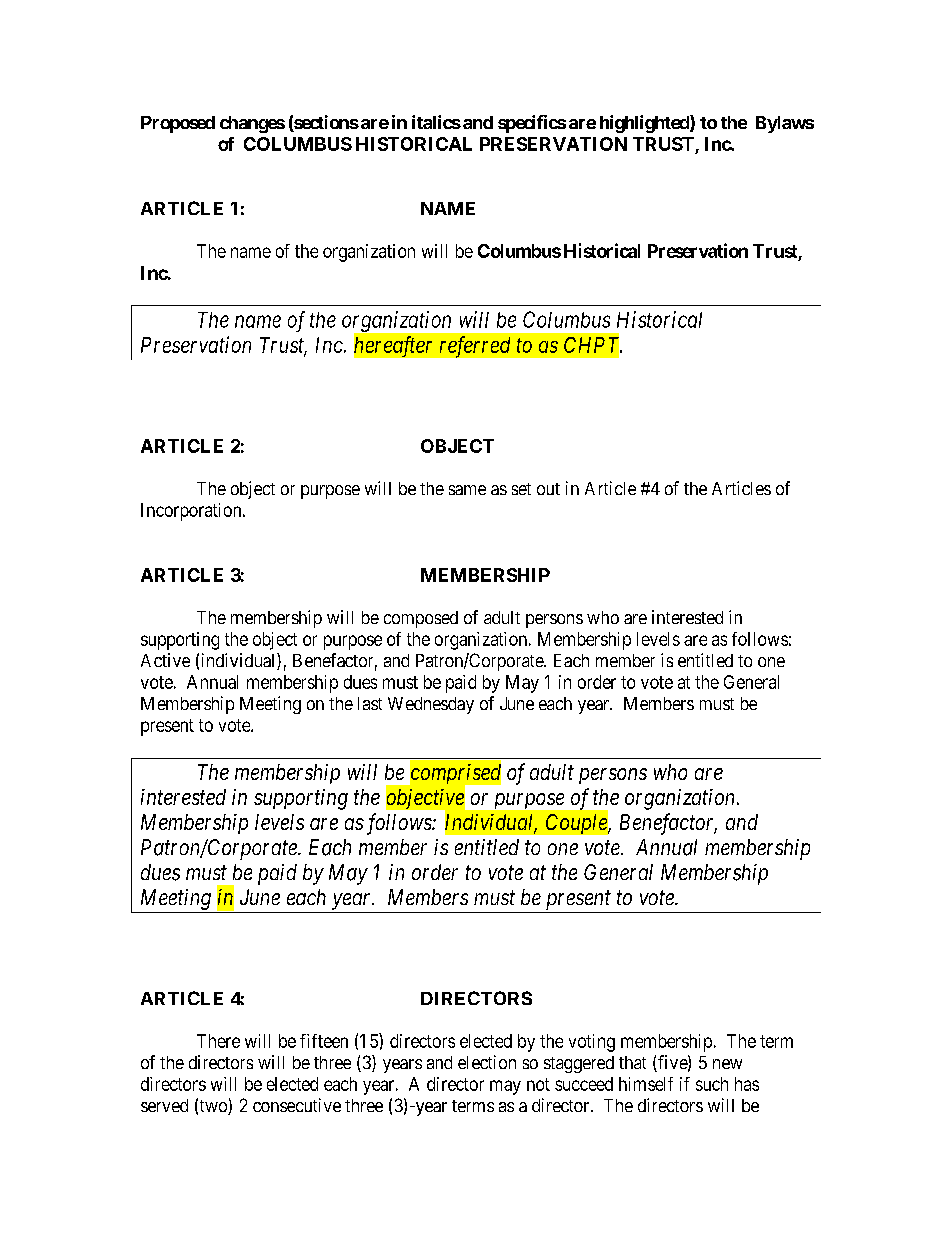  What do you see at coordinates (646, 1084) in the image?
I see `himself` at bounding box center [646, 1084].
